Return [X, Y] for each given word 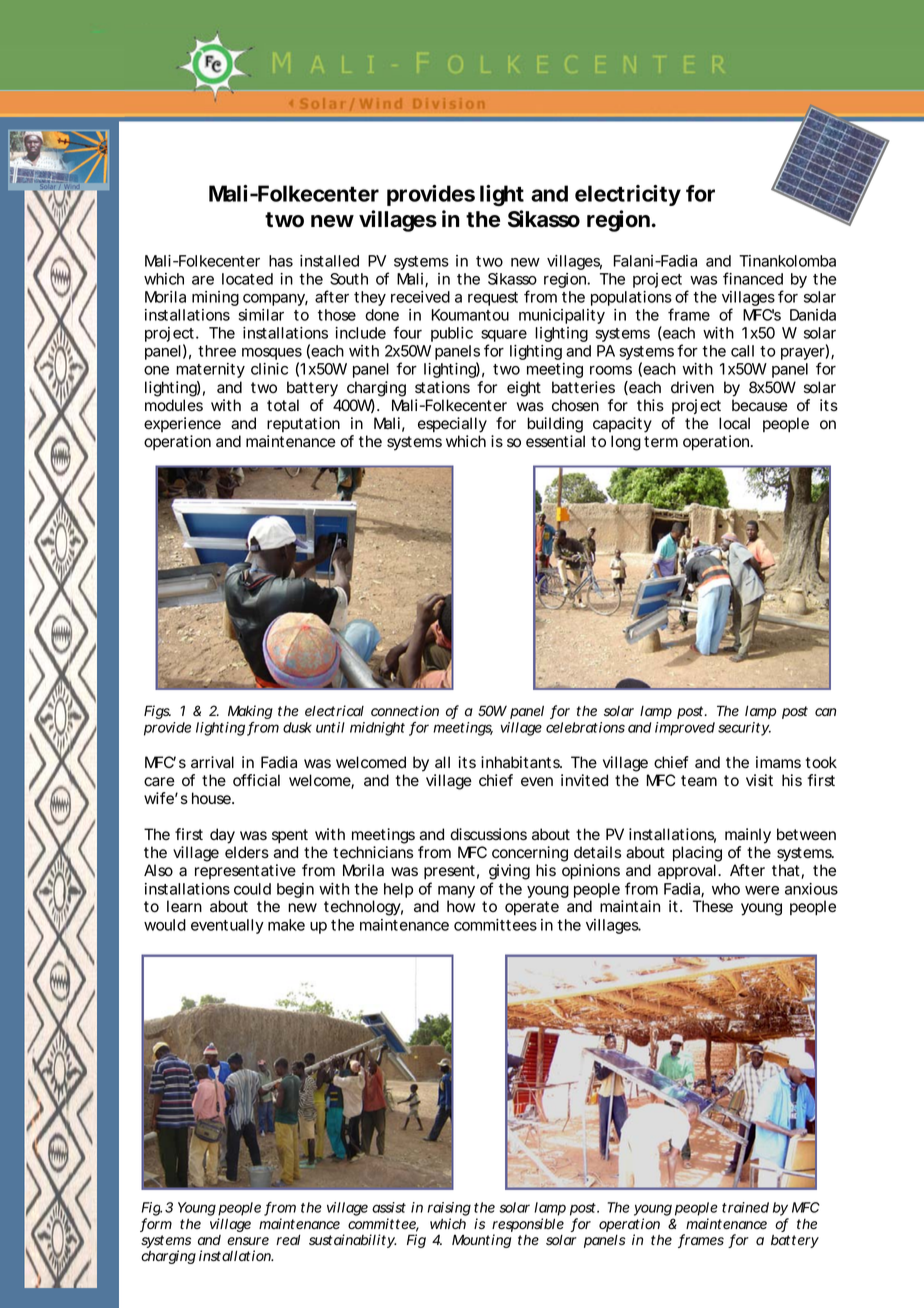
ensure [248, 1241]
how [461, 906]
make [286, 925]
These [713, 906]
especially [452, 425]
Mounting [481, 1241]
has [281, 261]
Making [250, 712]
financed [753, 278]
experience [182, 424]
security [744, 729]
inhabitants [521, 762]
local [734, 423]
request [493, 299]
